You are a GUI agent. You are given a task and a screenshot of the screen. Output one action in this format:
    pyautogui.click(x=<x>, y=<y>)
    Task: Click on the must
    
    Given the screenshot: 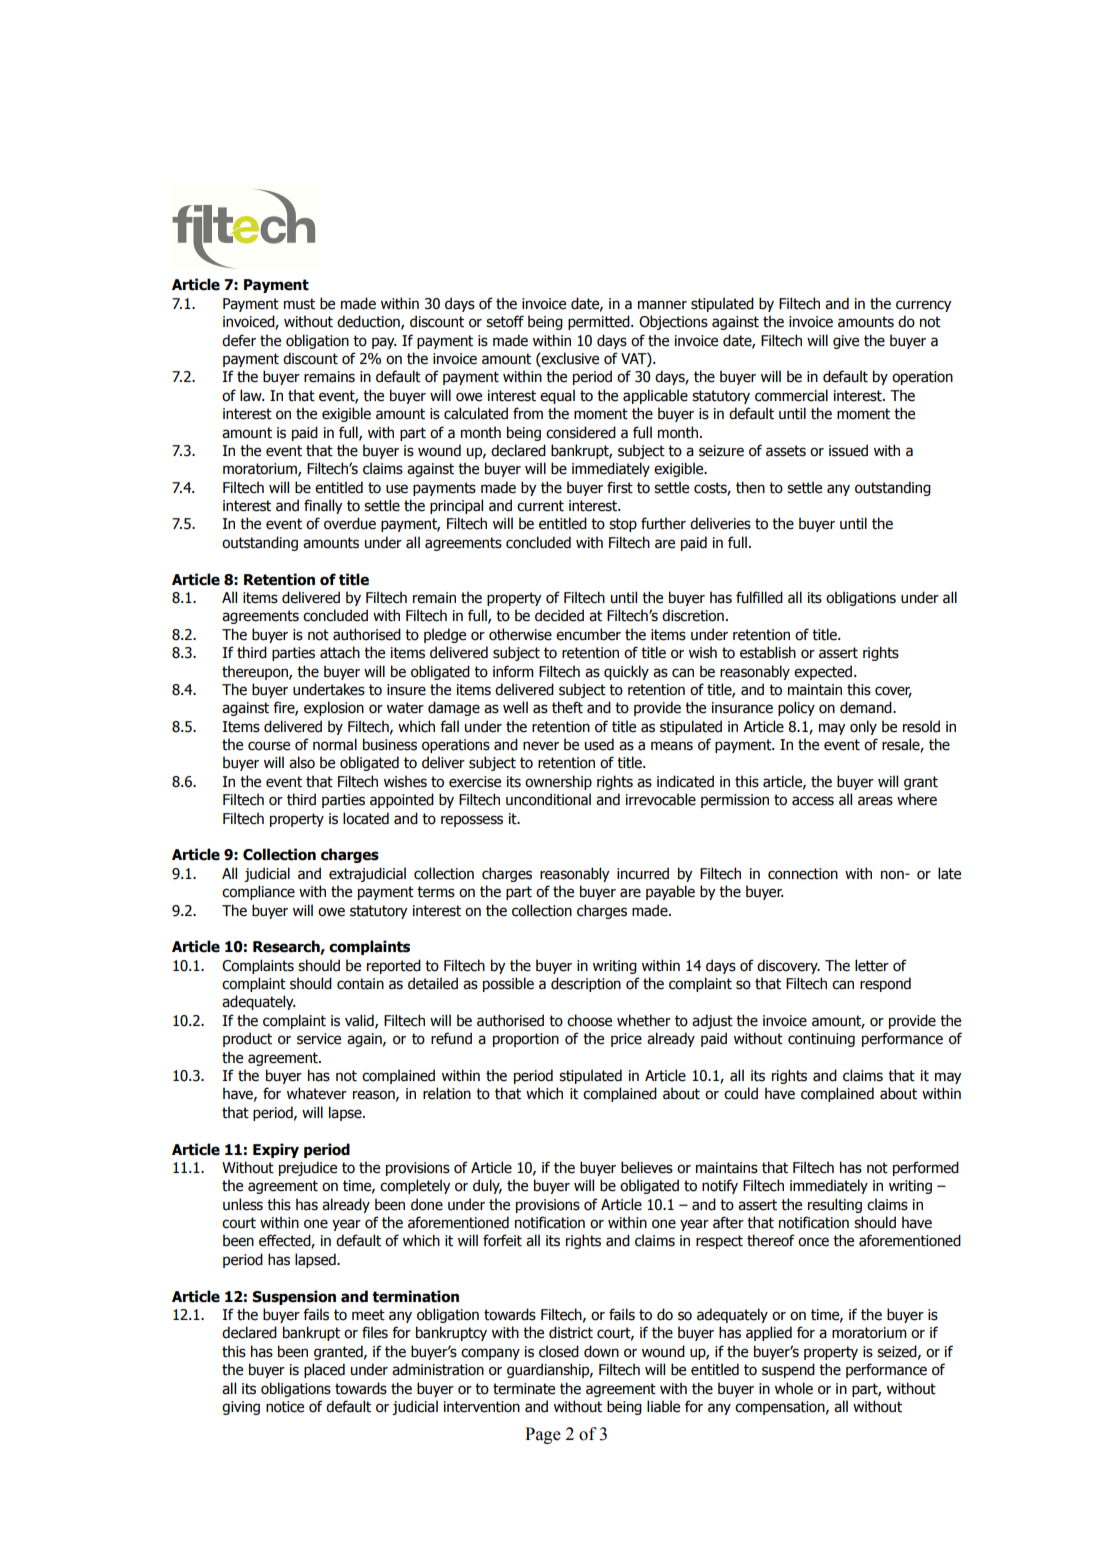 What is the action you would take?
    pyautogui.click(x=299, y=304)
